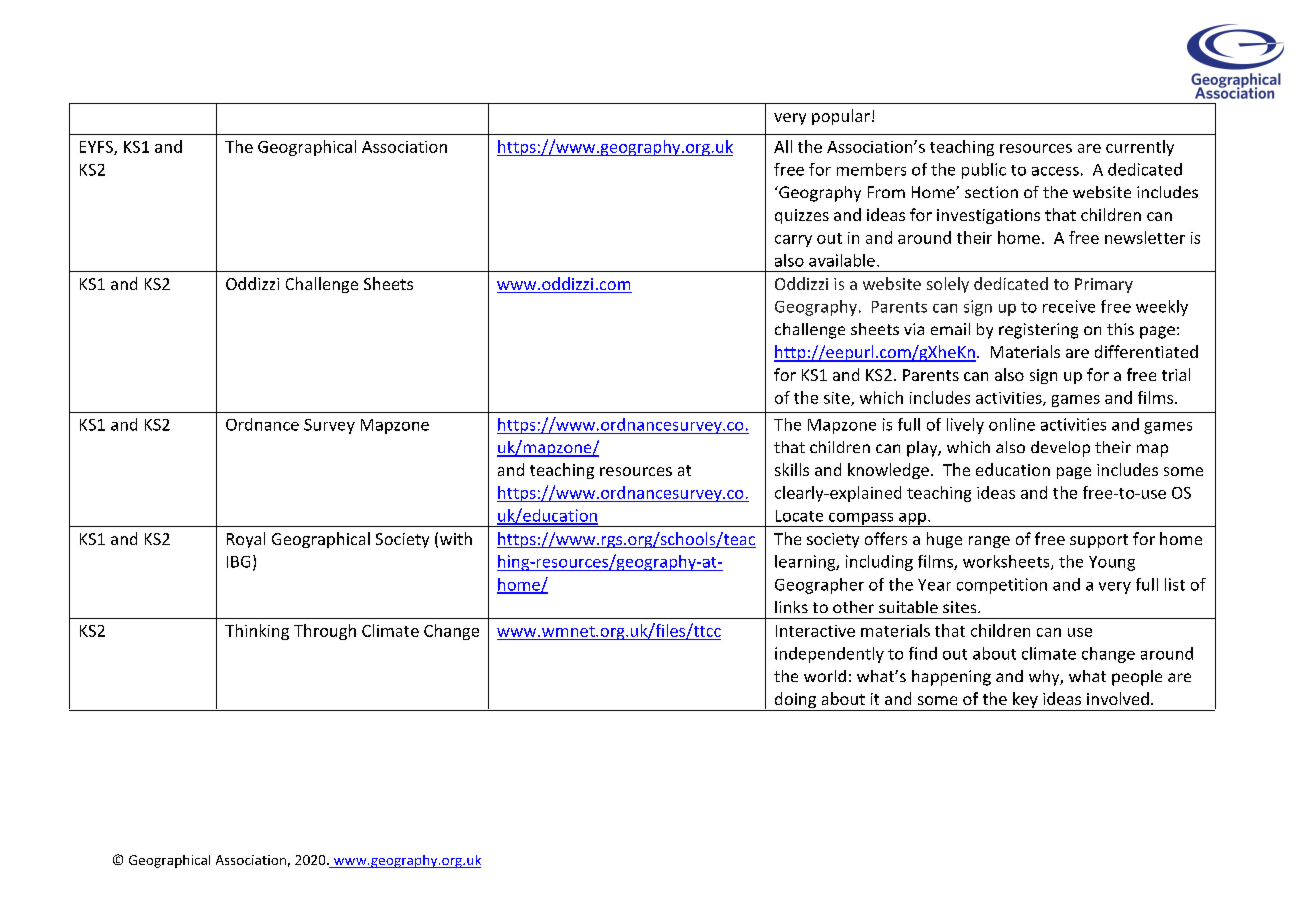 Image resolution: width=1308 pixels, height=924 pixels. Describe the element at coordinates (1025, 701) in the document. I see `key` at that location.
